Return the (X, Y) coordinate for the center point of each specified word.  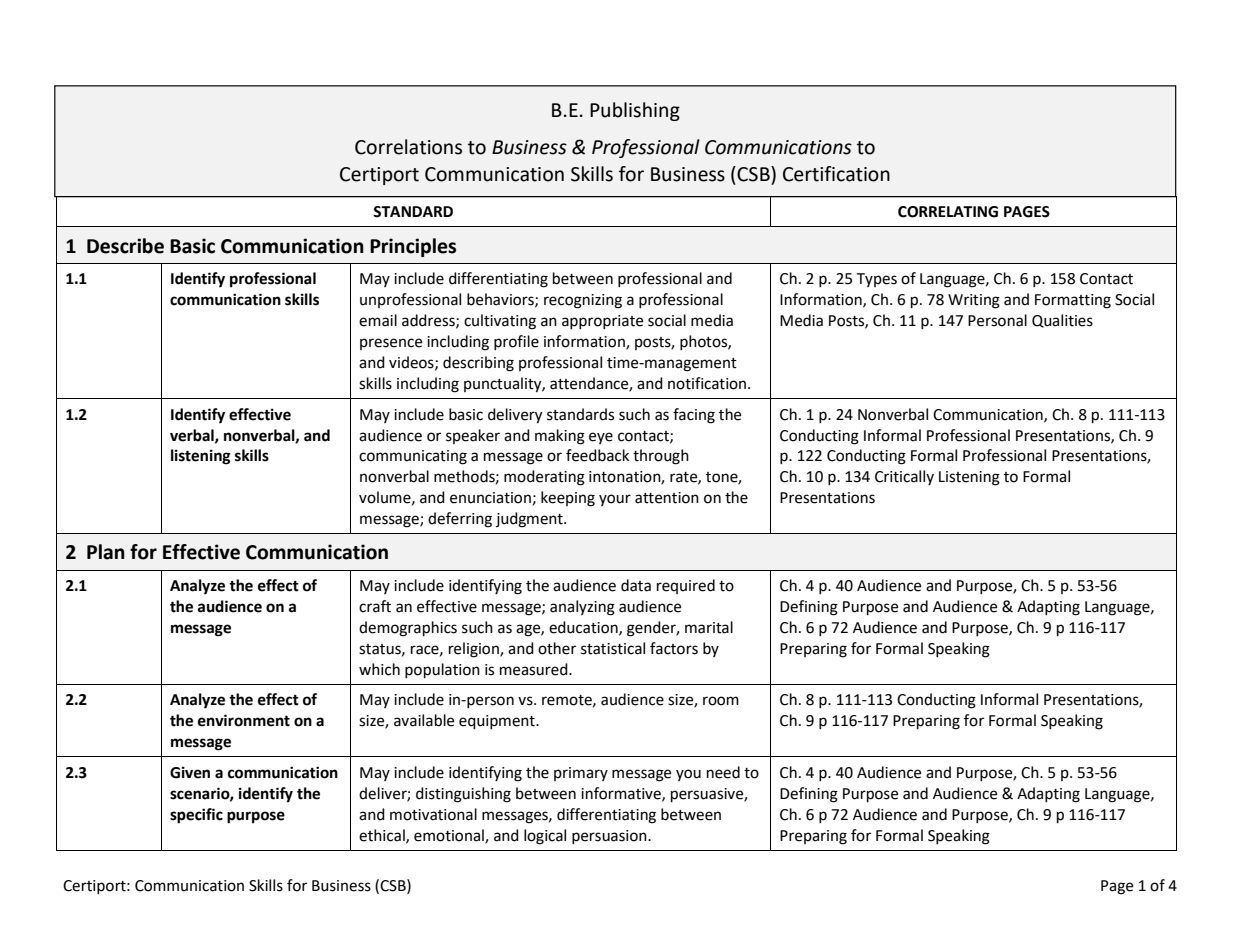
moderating (544, 478)
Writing (974, 301)
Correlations (408, 147)
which (379, 669)
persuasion (610, 837)
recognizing (583, 301)
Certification (836, 174)
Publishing (635, 111)
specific (196, 816)
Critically (904, 477)
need (723, 772)
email (378, 320)
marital (709, 627)
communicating (413, 457)
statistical (613, 648)
